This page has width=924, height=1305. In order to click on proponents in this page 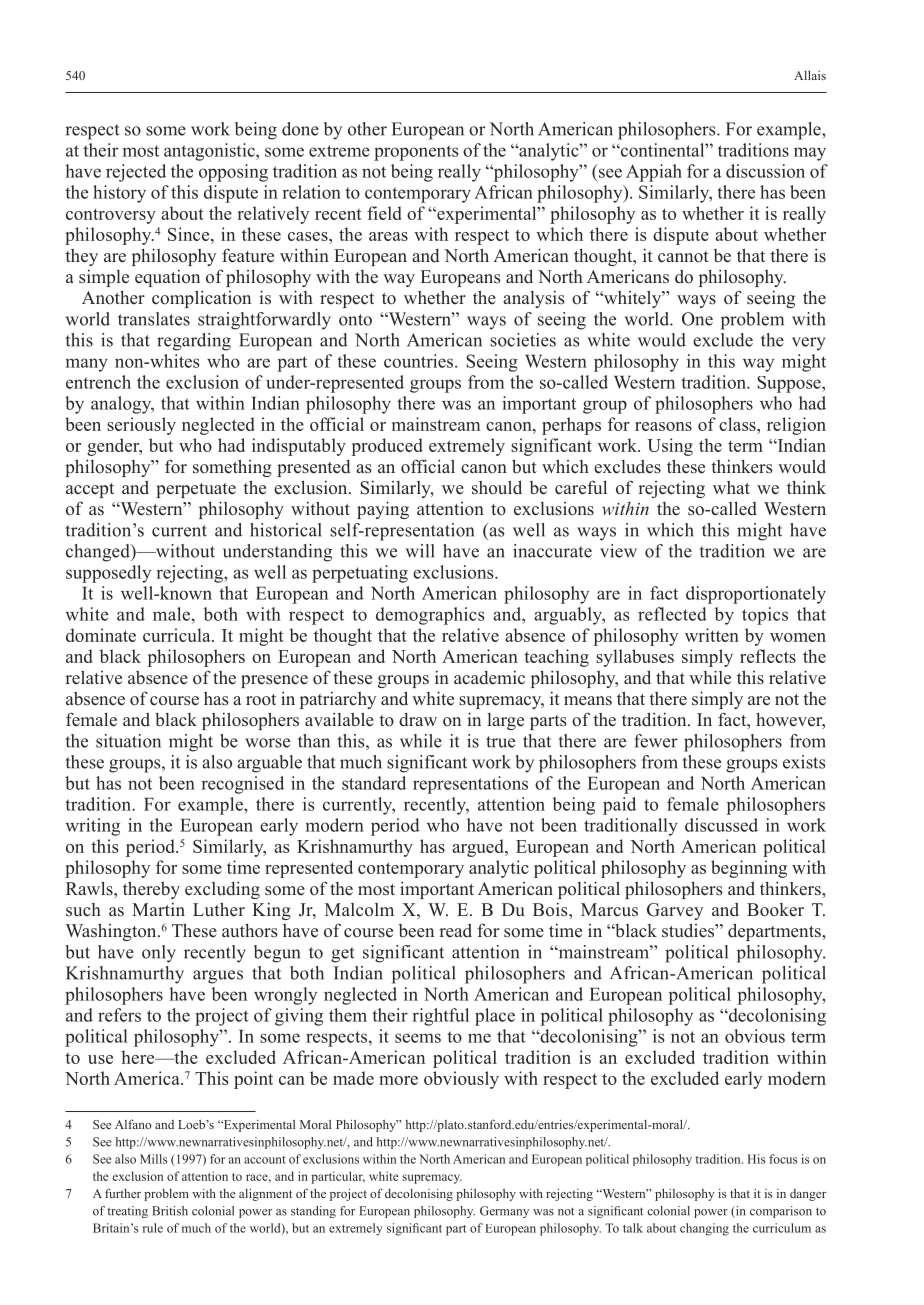, I will do `click(416, 153)`.
